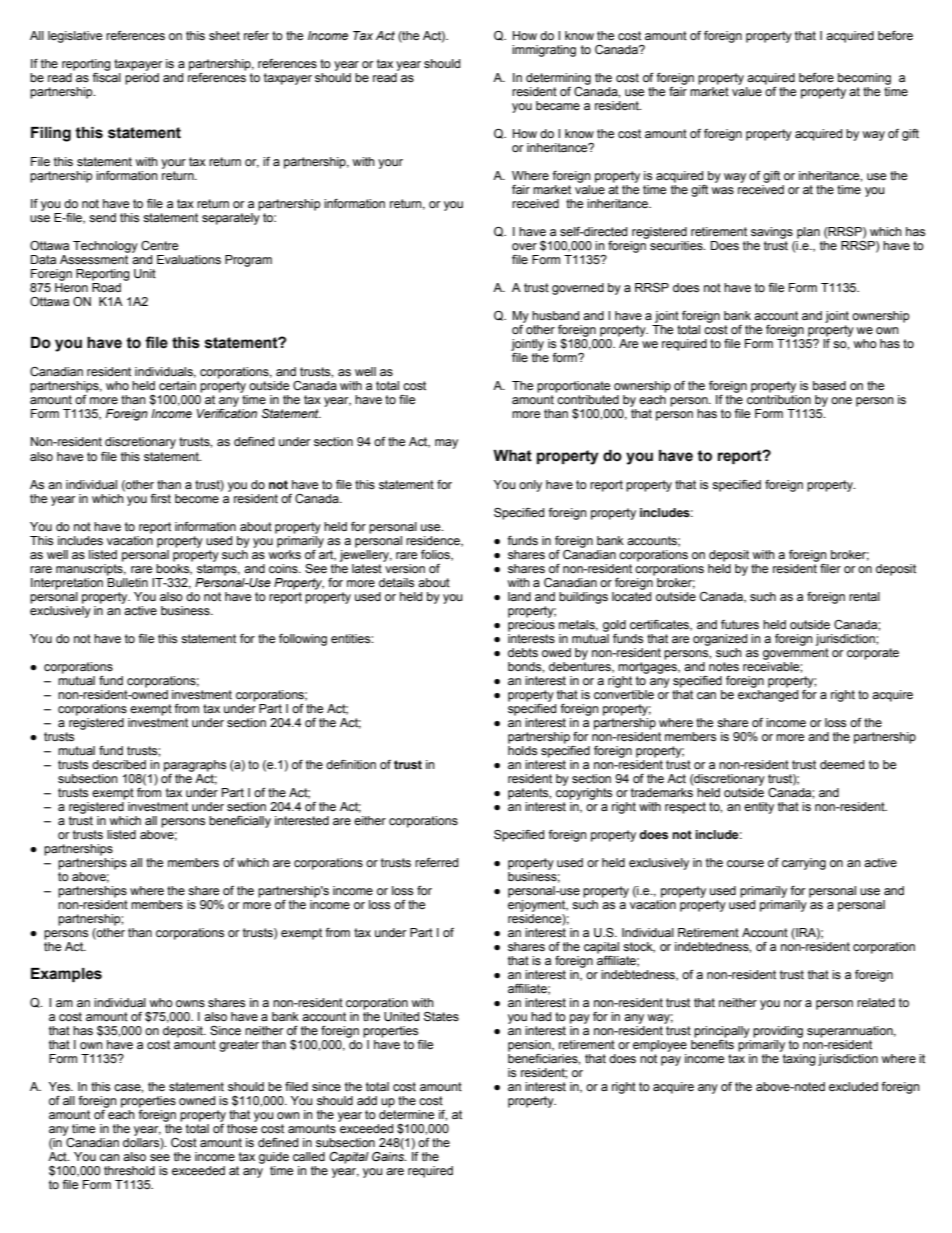 The width and height of the image is (952, 1233). I want to click on based, so click(829, 386).
